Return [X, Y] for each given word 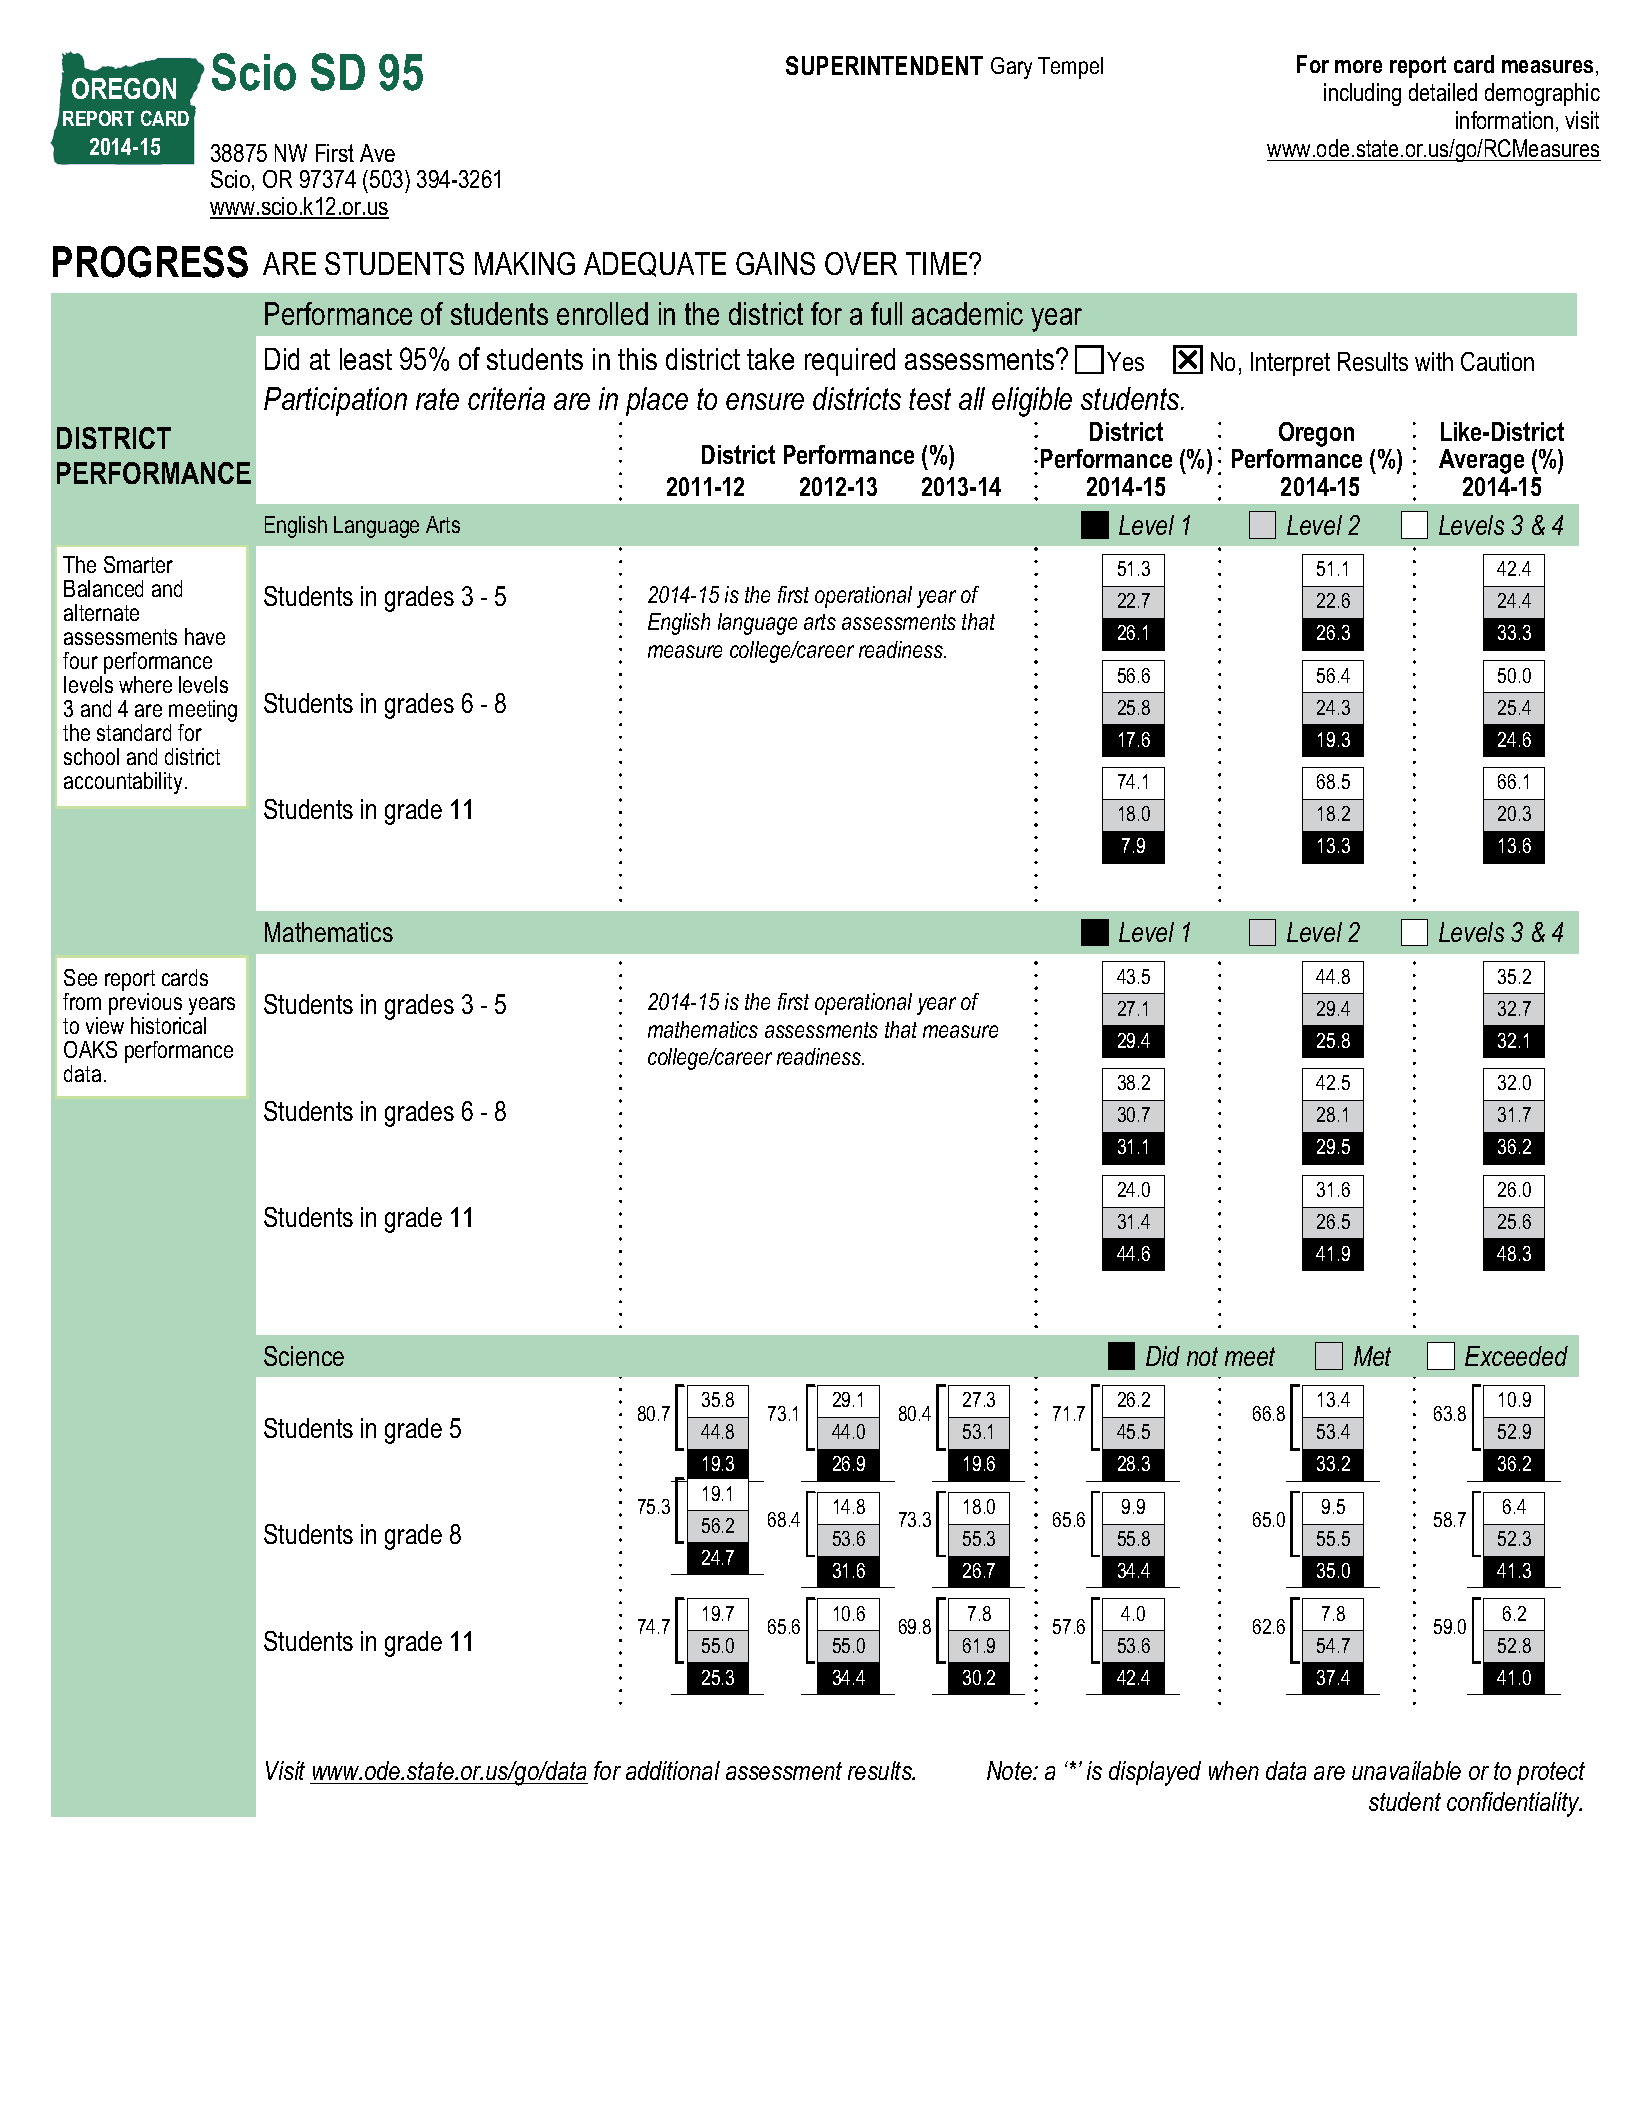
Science [304, 1356]
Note [1010, 1770]
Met [1372, 1356]
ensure [765, 401]
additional [673, 1770]
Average [1481, 461]
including [1362, 94]
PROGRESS [150, 262]
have [205, 636]
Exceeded [1516, 1356]
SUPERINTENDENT [884, 65]
